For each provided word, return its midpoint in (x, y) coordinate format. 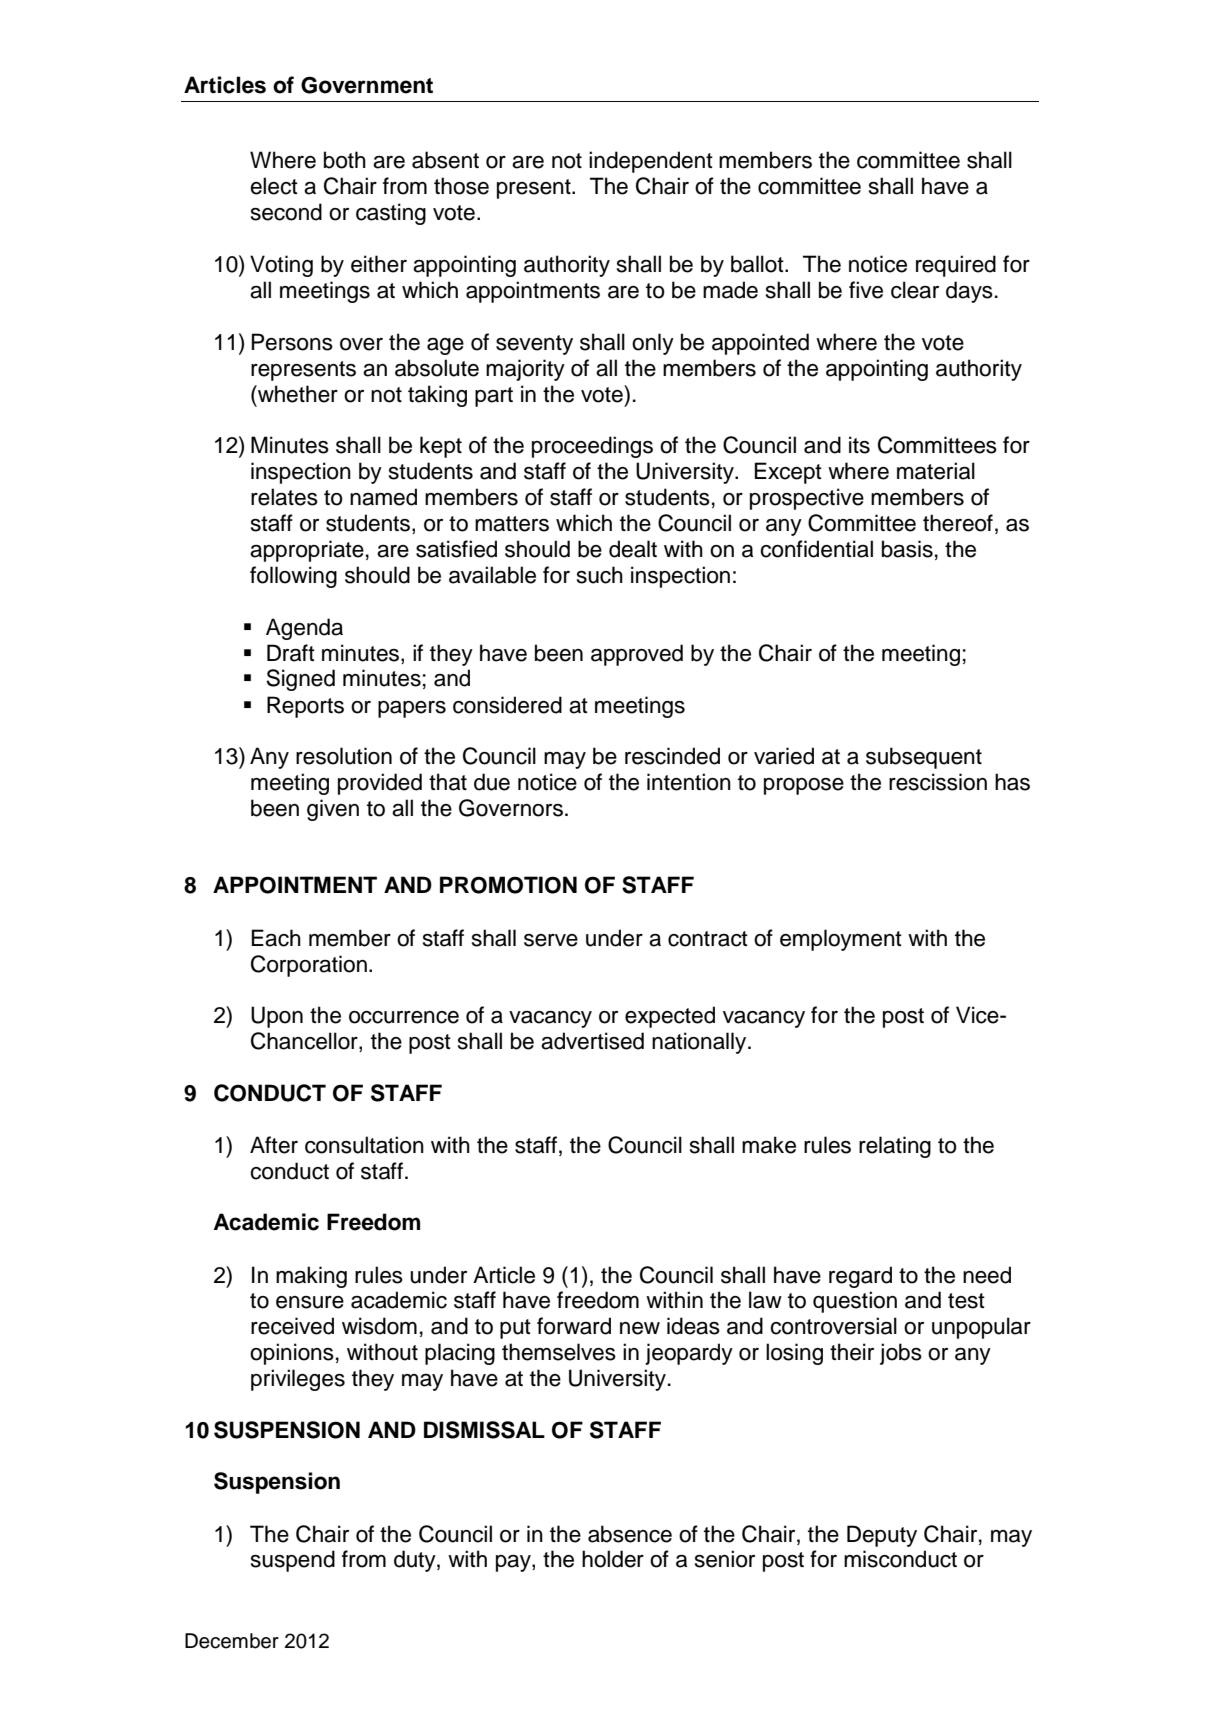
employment (841, 940)
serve (551, 940)
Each (276, 938)
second (286, 212)
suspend (293, 1561)
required (956, 266)
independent (651, 162)
